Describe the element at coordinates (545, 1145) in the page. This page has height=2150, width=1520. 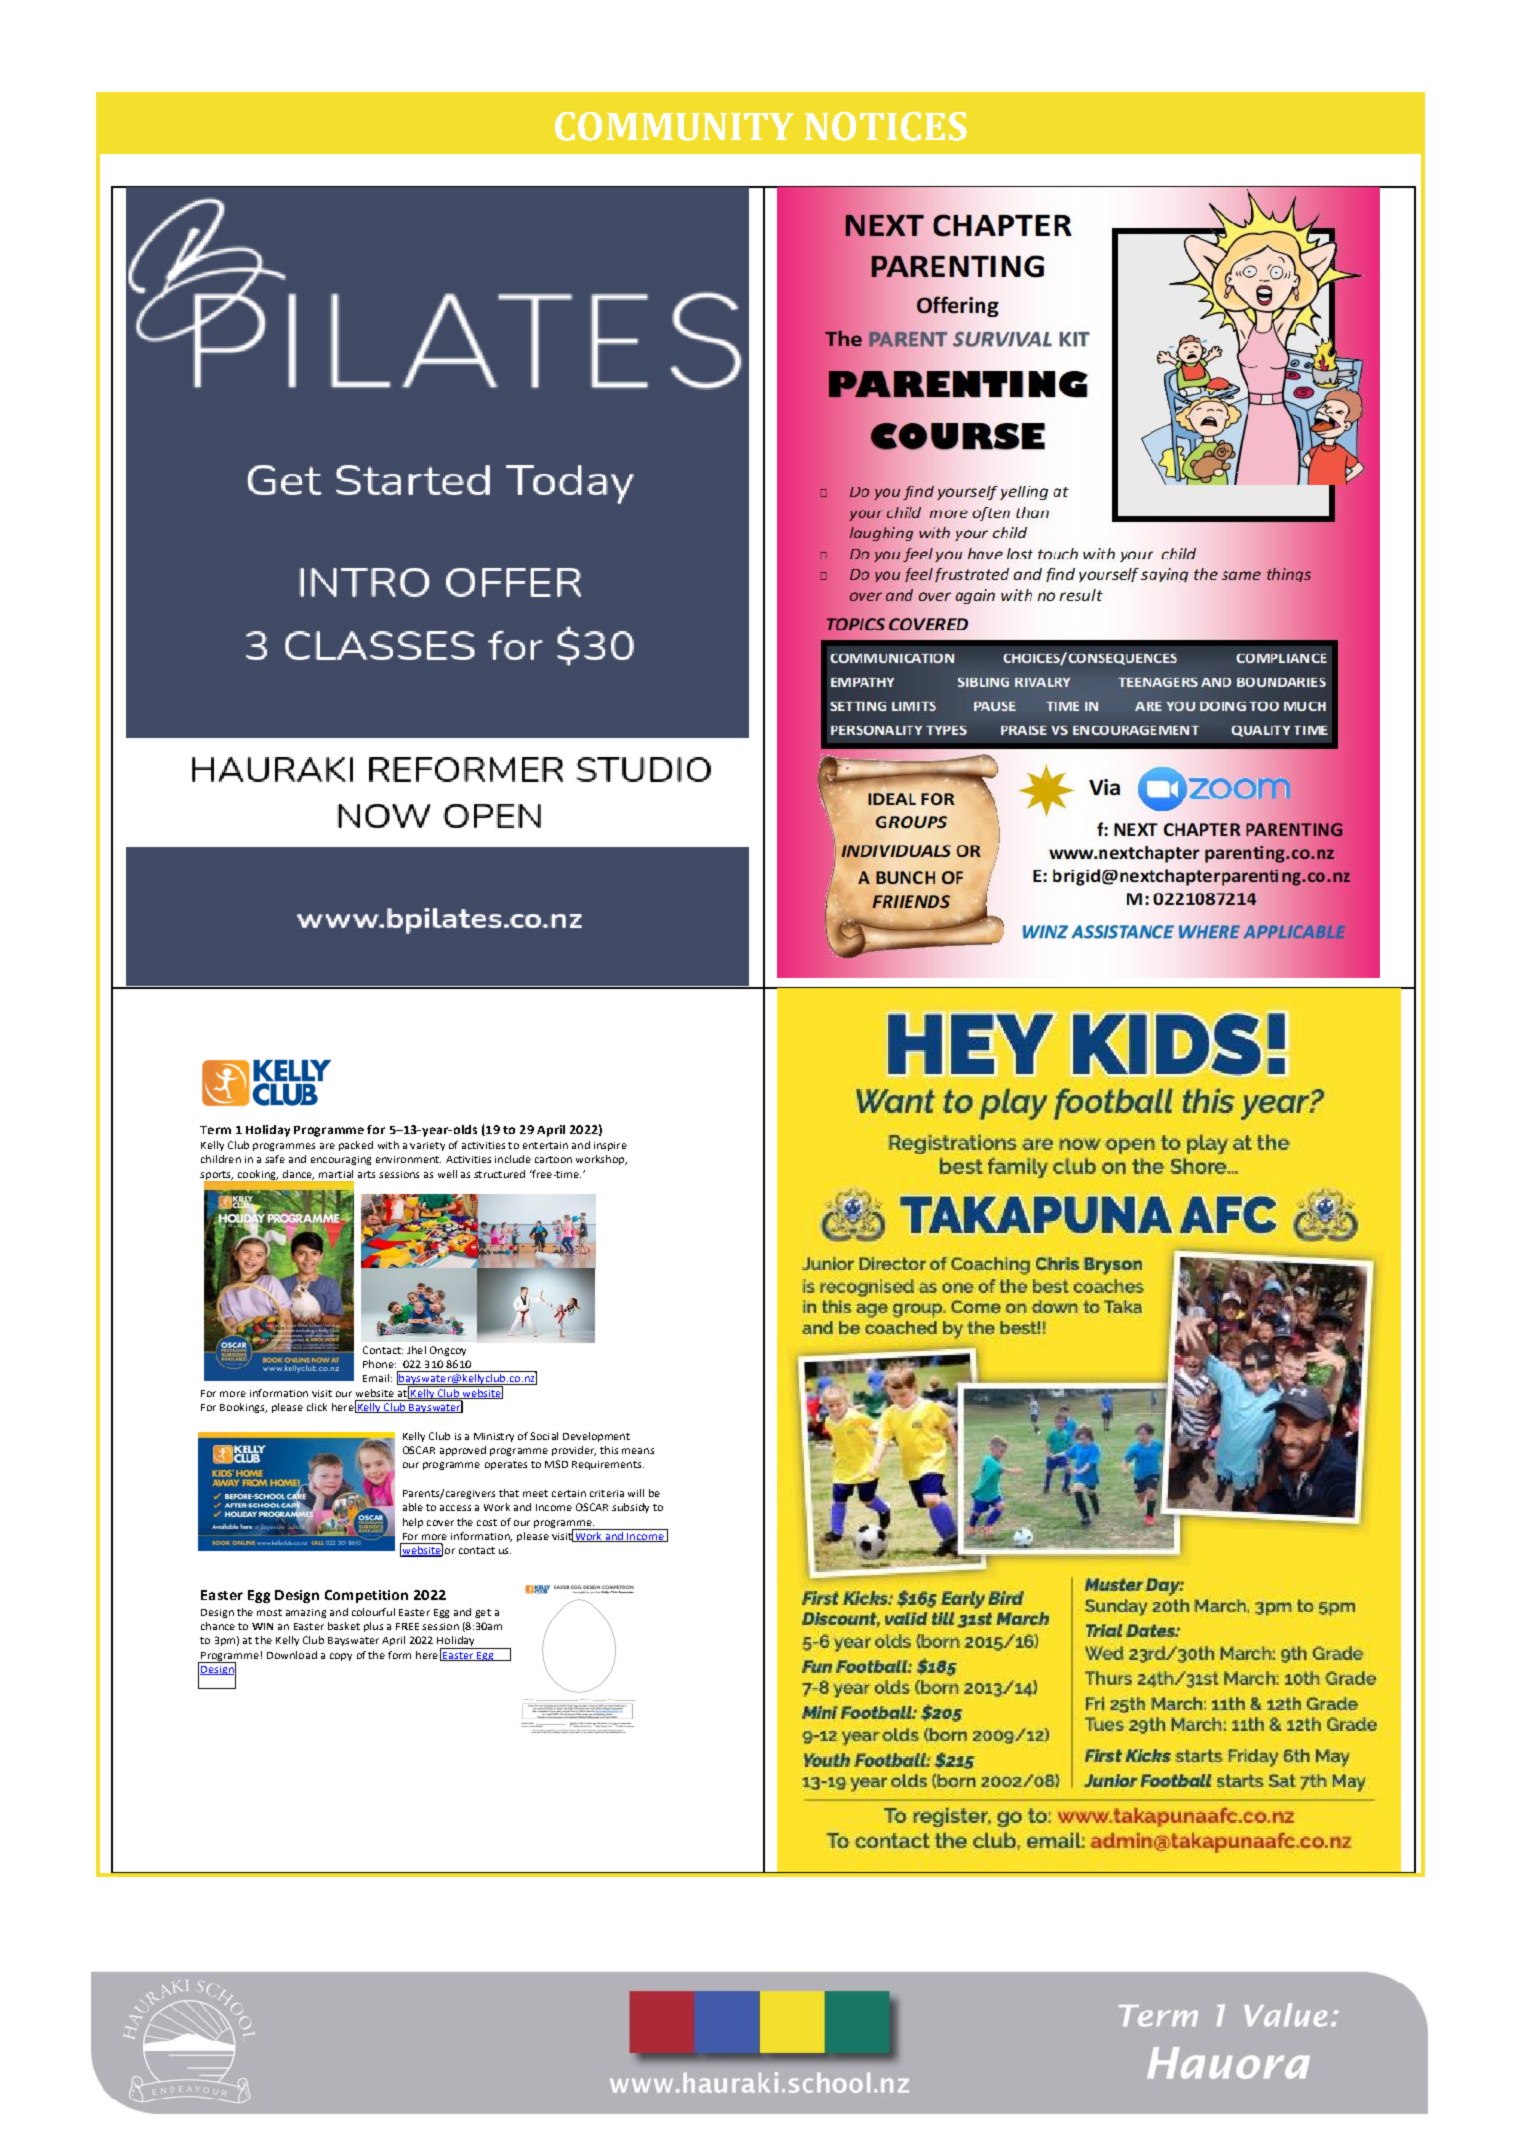
I see `entertain` at that location.
